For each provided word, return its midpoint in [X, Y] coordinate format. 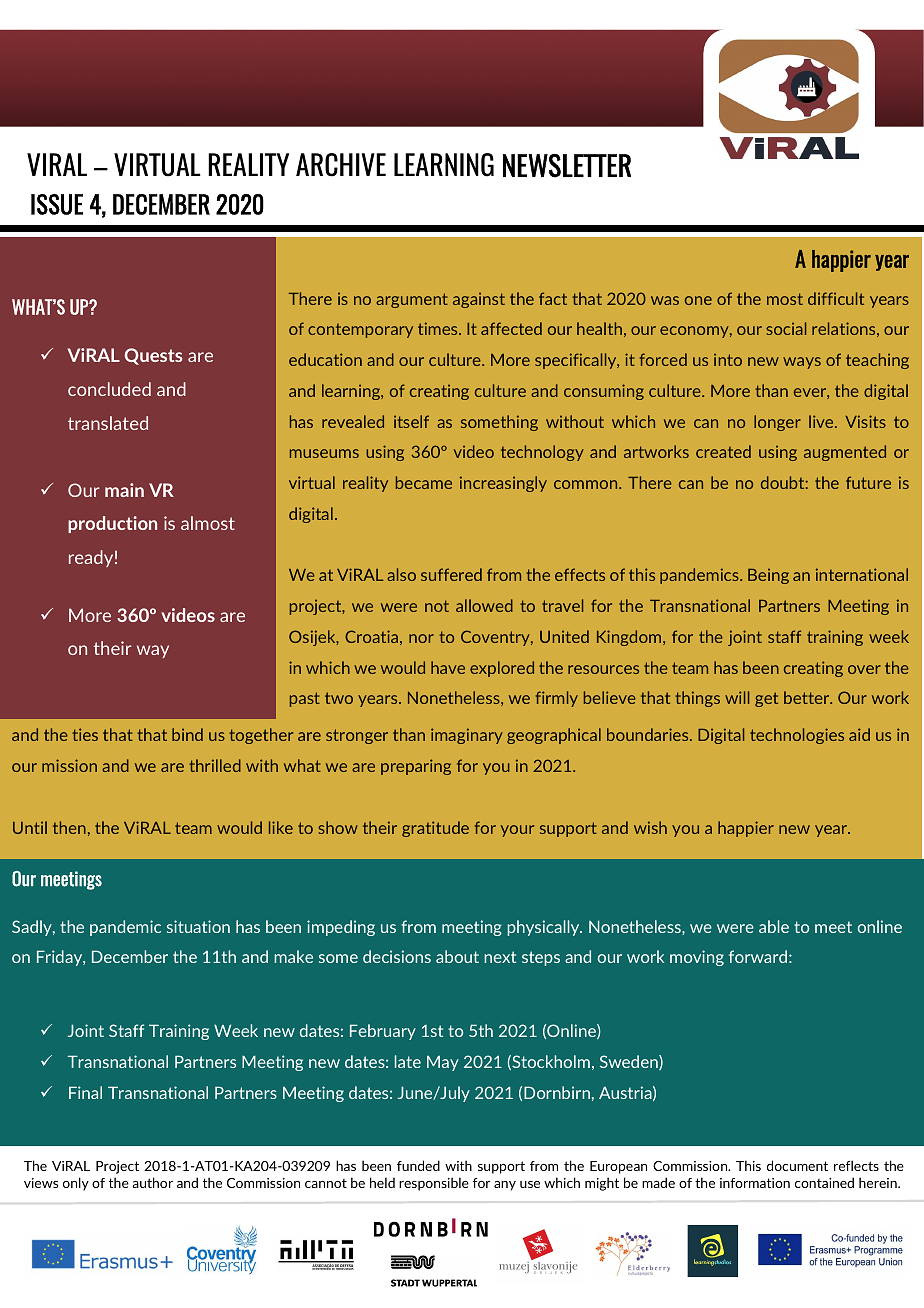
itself [411, 421]
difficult [836, 298]
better [808, 697]
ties [85, 734]
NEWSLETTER [567, 166]
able [774, 926]
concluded [109, 389]
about [457, 956]
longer [777, 423]
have [448, 667]
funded [418, 1165]
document [797, 1165]
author [152, 1182]
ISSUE [57, 204]
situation [198, 926]
